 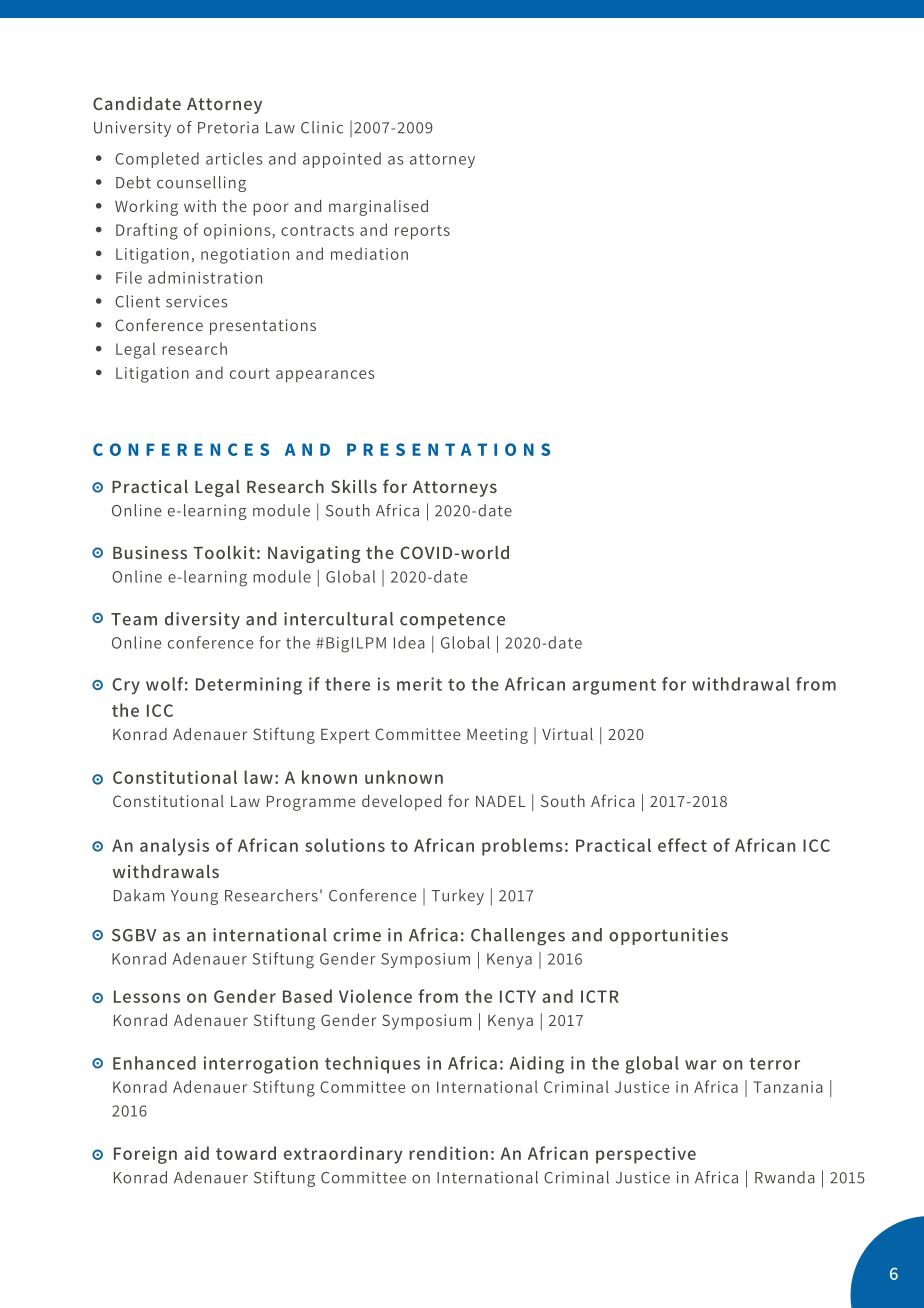 I want to click on articles, so click(x=234, y=158).
